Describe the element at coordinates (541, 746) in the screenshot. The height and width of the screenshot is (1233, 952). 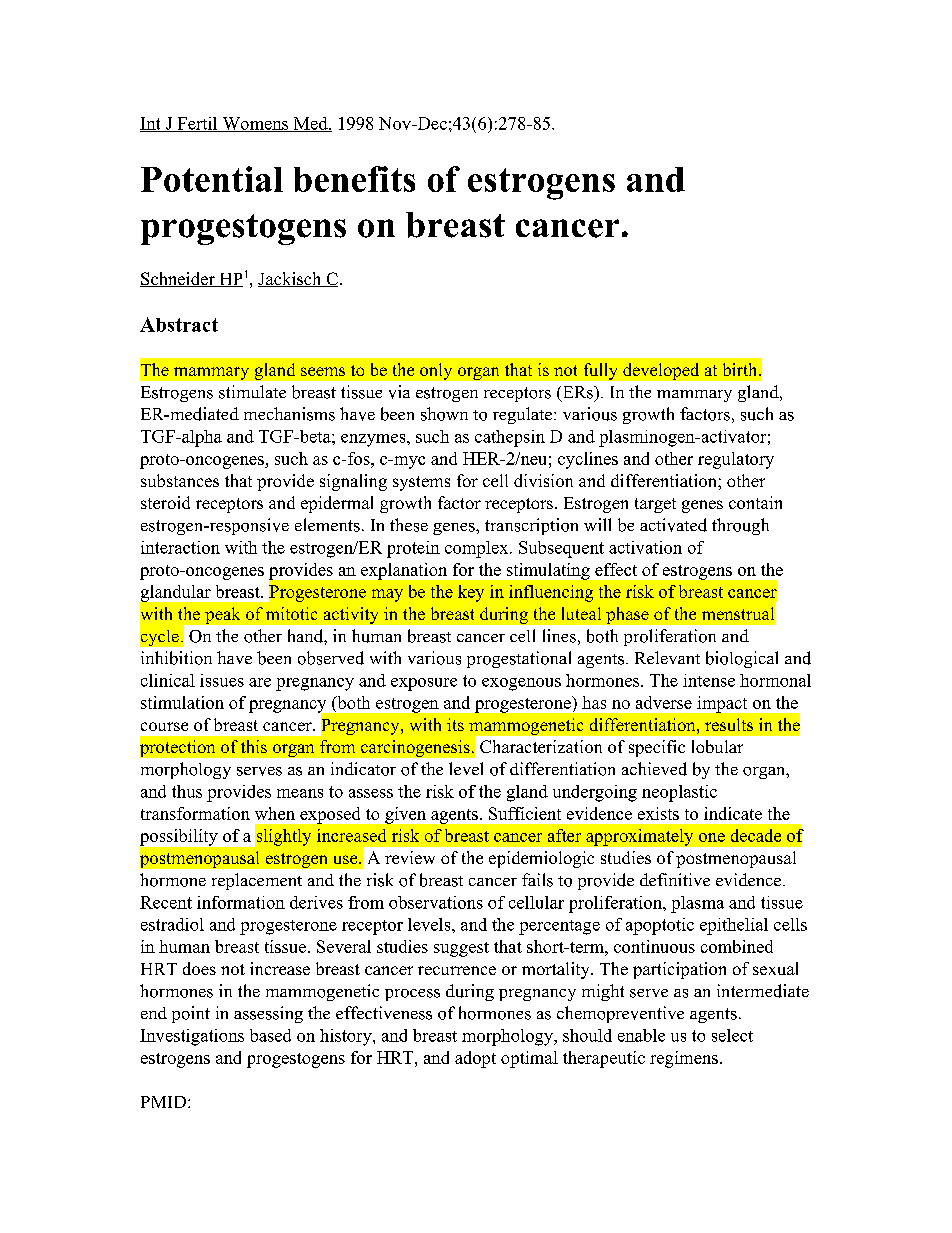
I see `Characterization` at that location.
